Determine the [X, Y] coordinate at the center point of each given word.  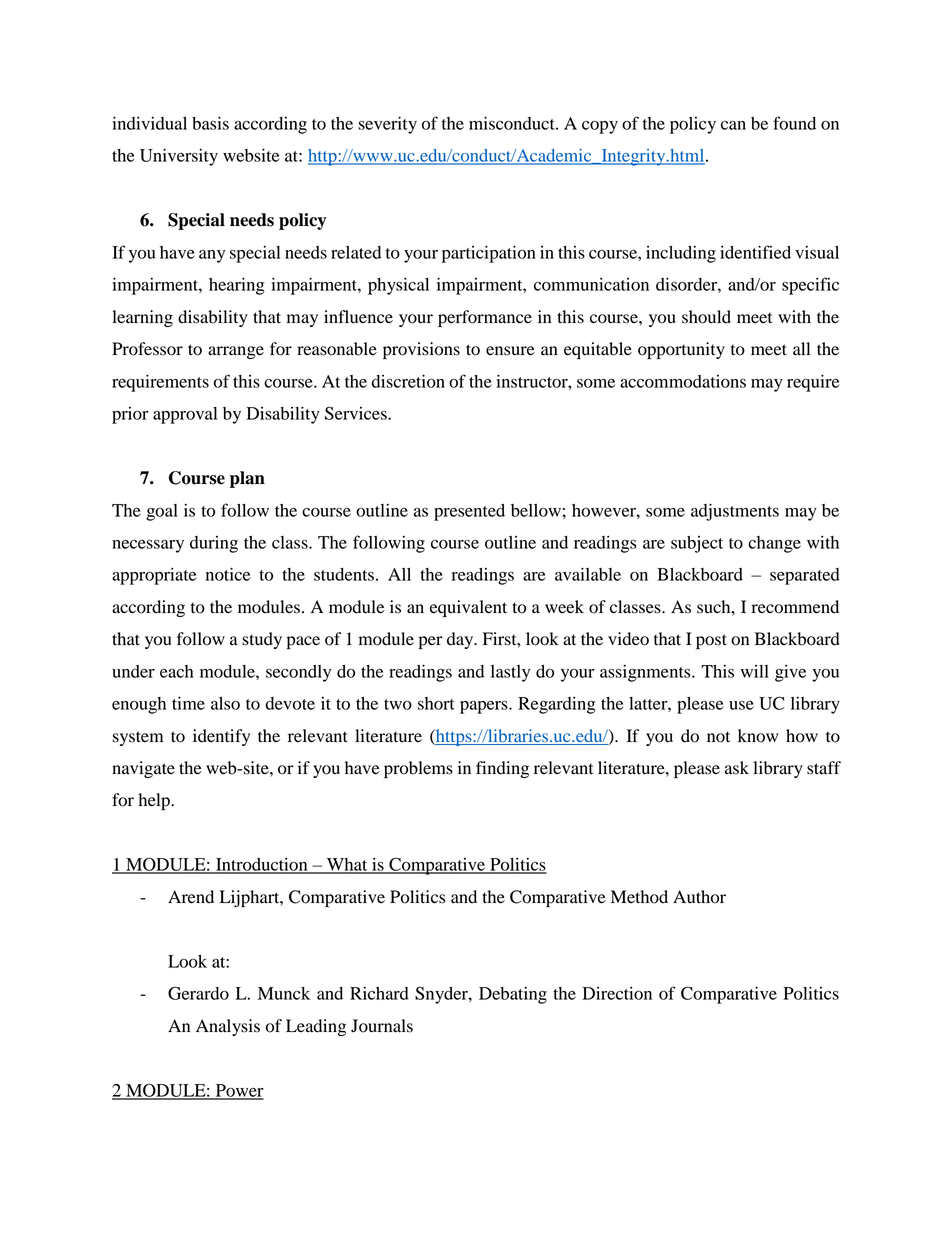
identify [221, 737]
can [733, 125]
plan [247, 479]
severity [387, 125]
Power [238, 1091]
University [179, 157]
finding [502, 769]
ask [737, 768]
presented [469, 512]
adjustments [735, 512]
